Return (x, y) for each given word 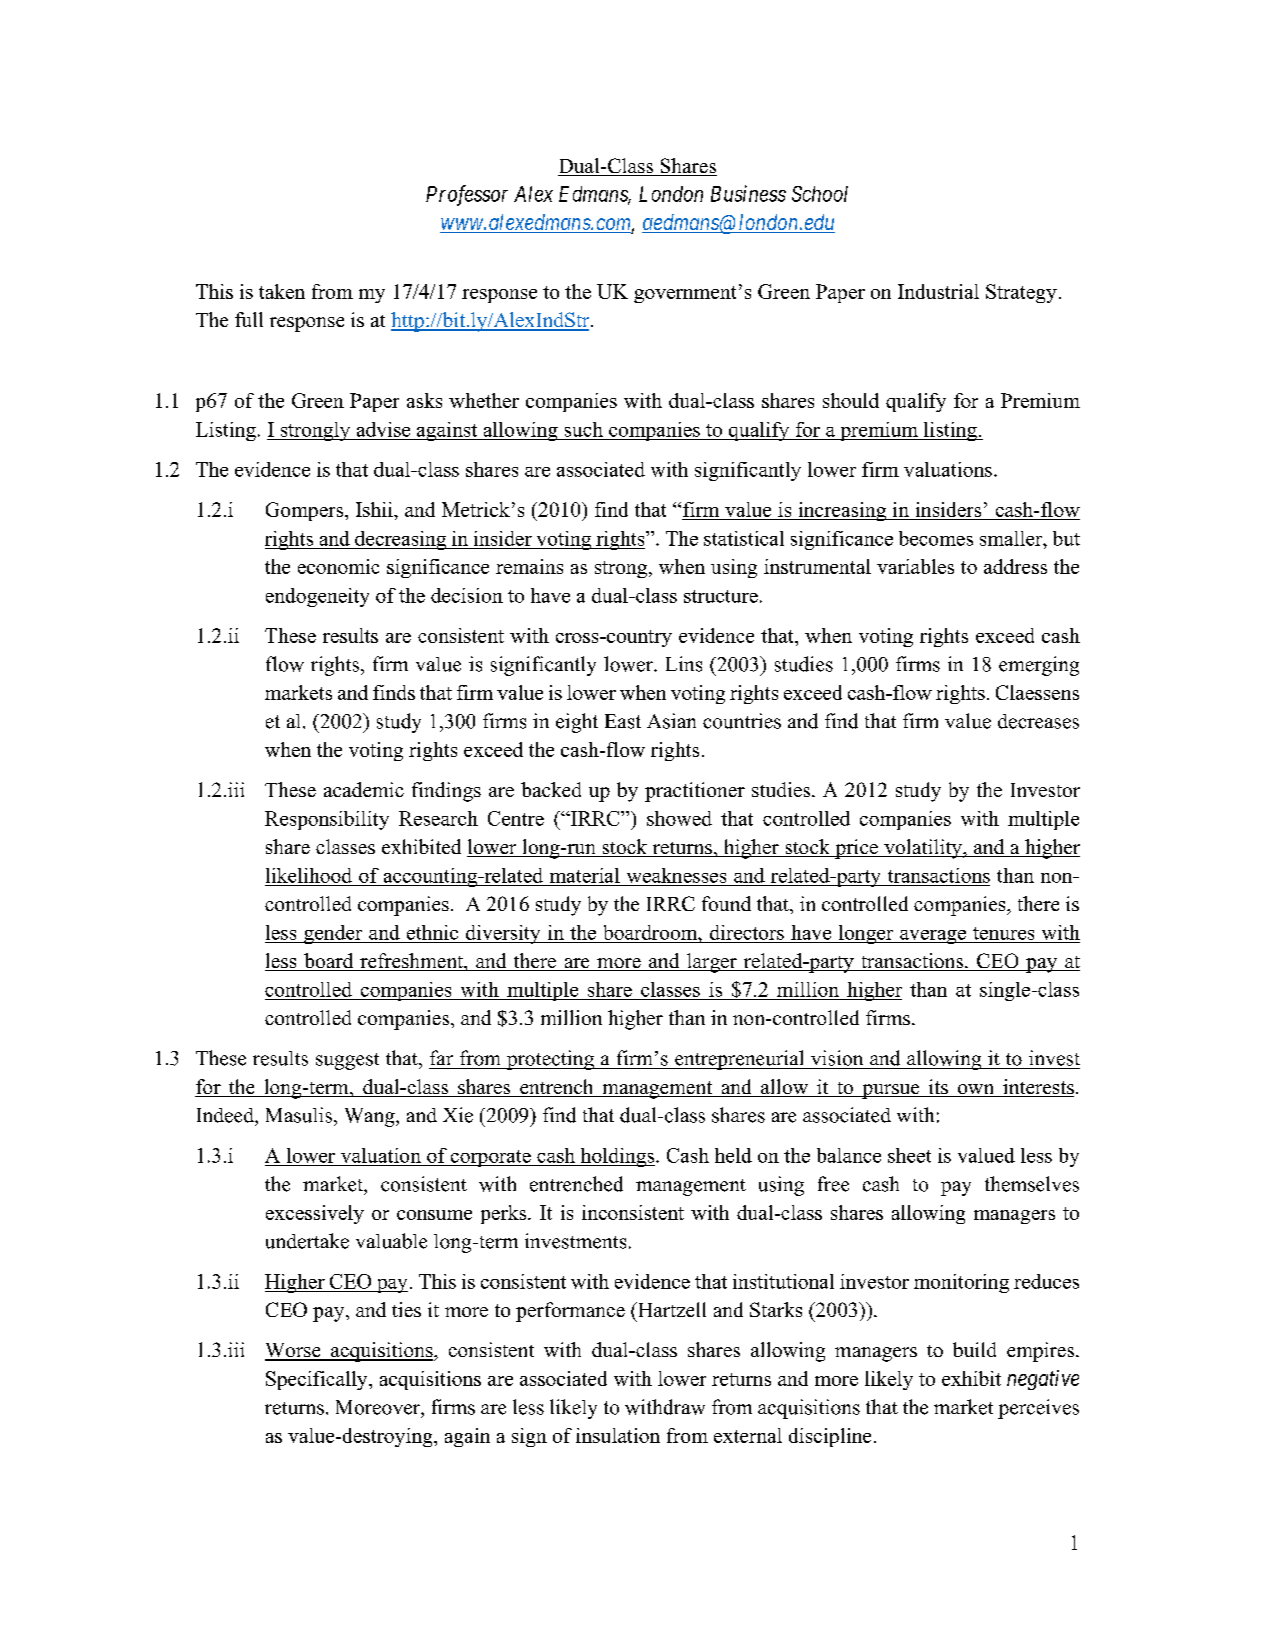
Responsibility (327, 820)
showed (679, 818)
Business (748, 193)
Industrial (938, 291)
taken (282, 291)
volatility (923, 849)
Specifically (318, 1380)
